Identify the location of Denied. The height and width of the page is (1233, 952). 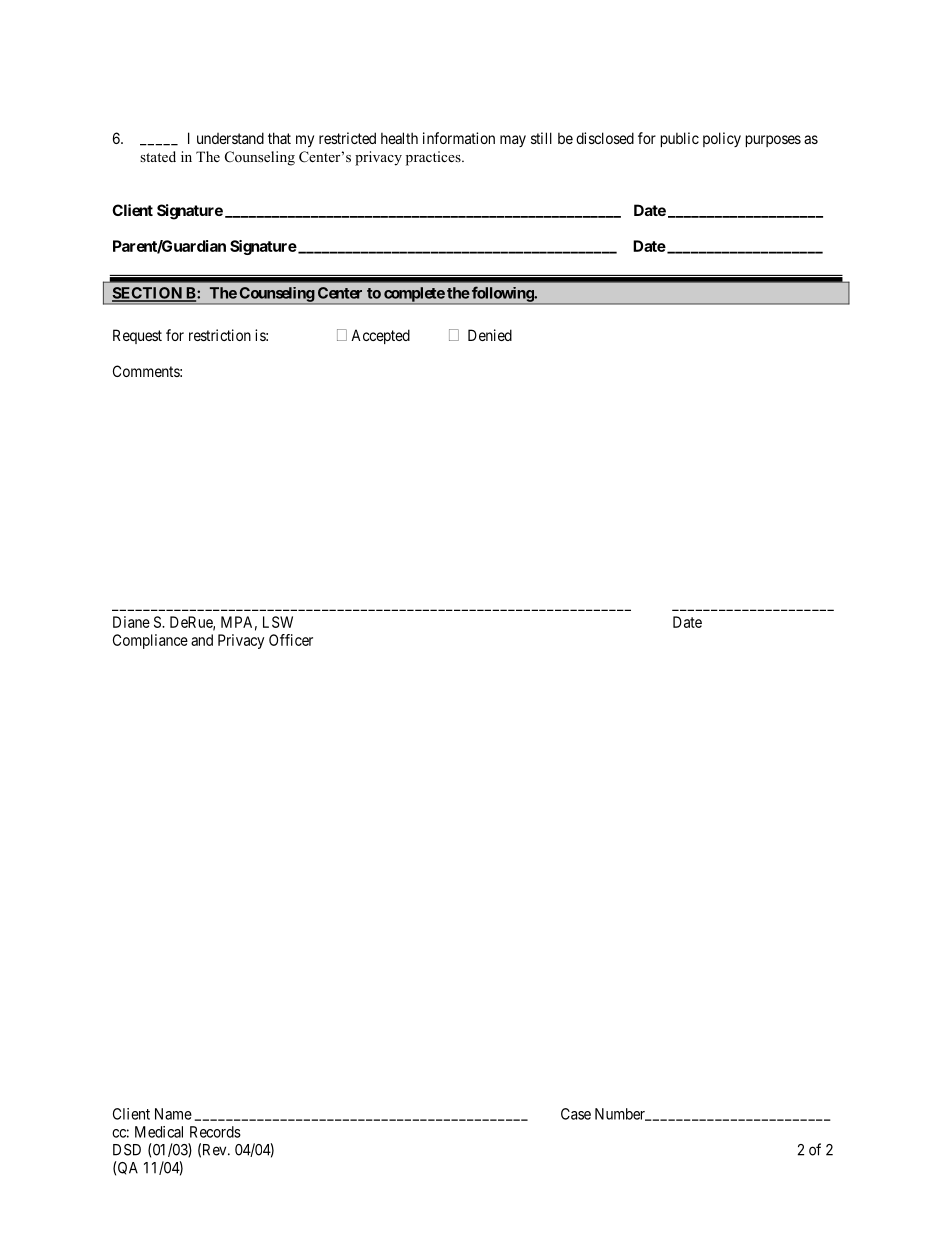
(490, 335).
